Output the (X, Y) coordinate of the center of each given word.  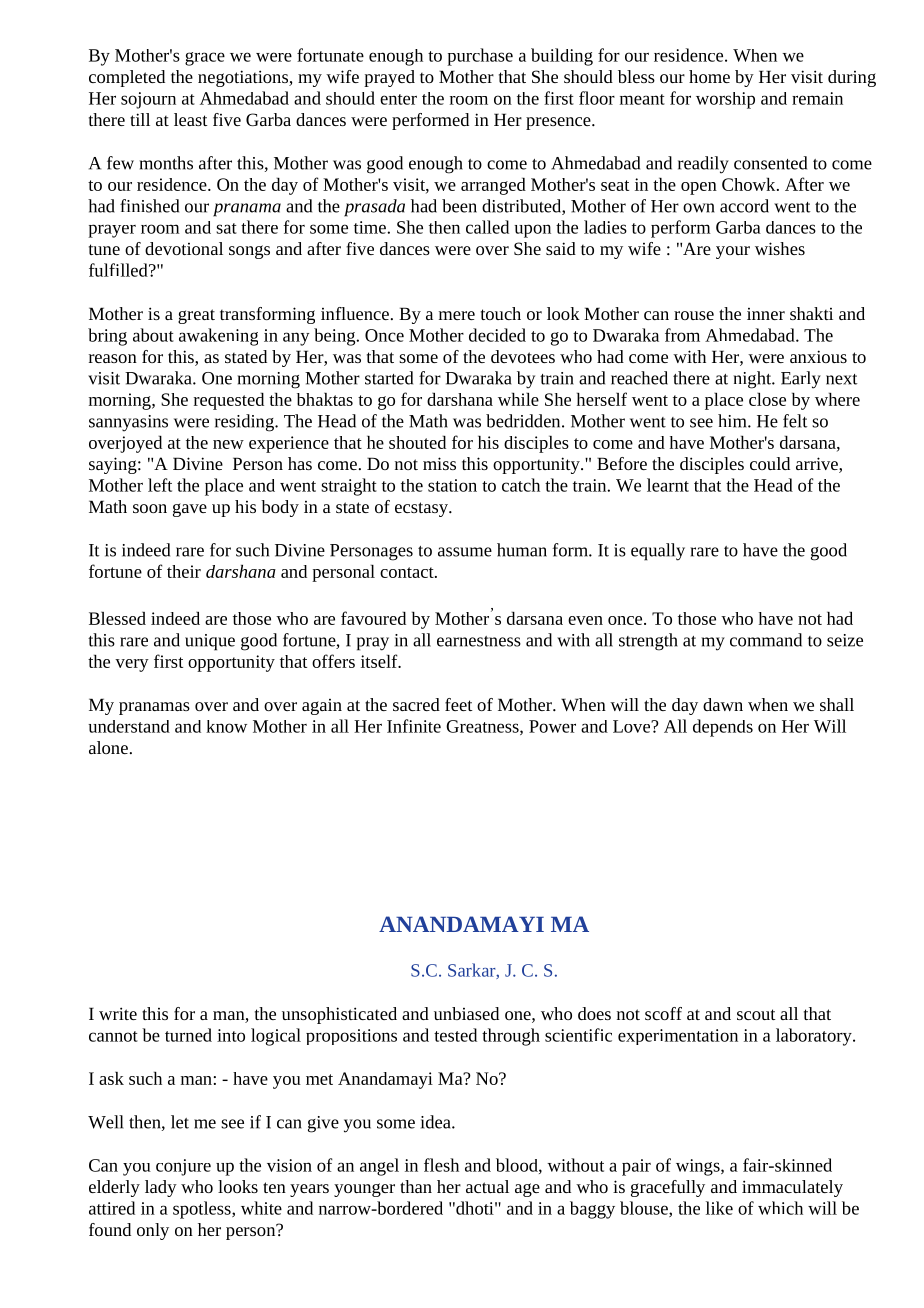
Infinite (414, 726)
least (191, 119)
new (228, 444)
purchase (480, 57)
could (770, 463)
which (780, 1208)
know (226, 726)
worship (725, 100)
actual (487, 1186)
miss (439, 463)
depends (723, 728)
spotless (203, 1210)
